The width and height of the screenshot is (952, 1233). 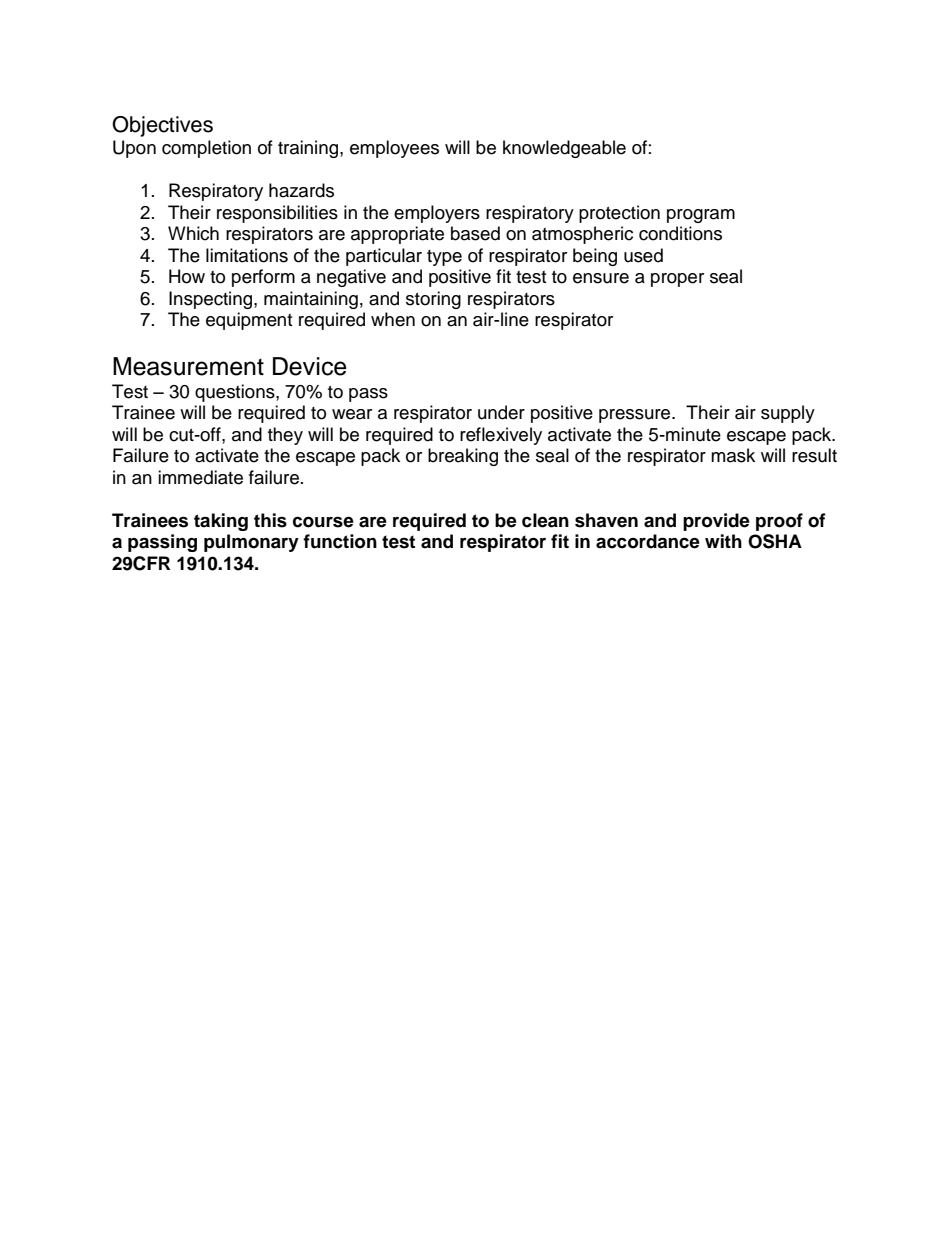 I want to click on employees, so click(x=394, y=149).
